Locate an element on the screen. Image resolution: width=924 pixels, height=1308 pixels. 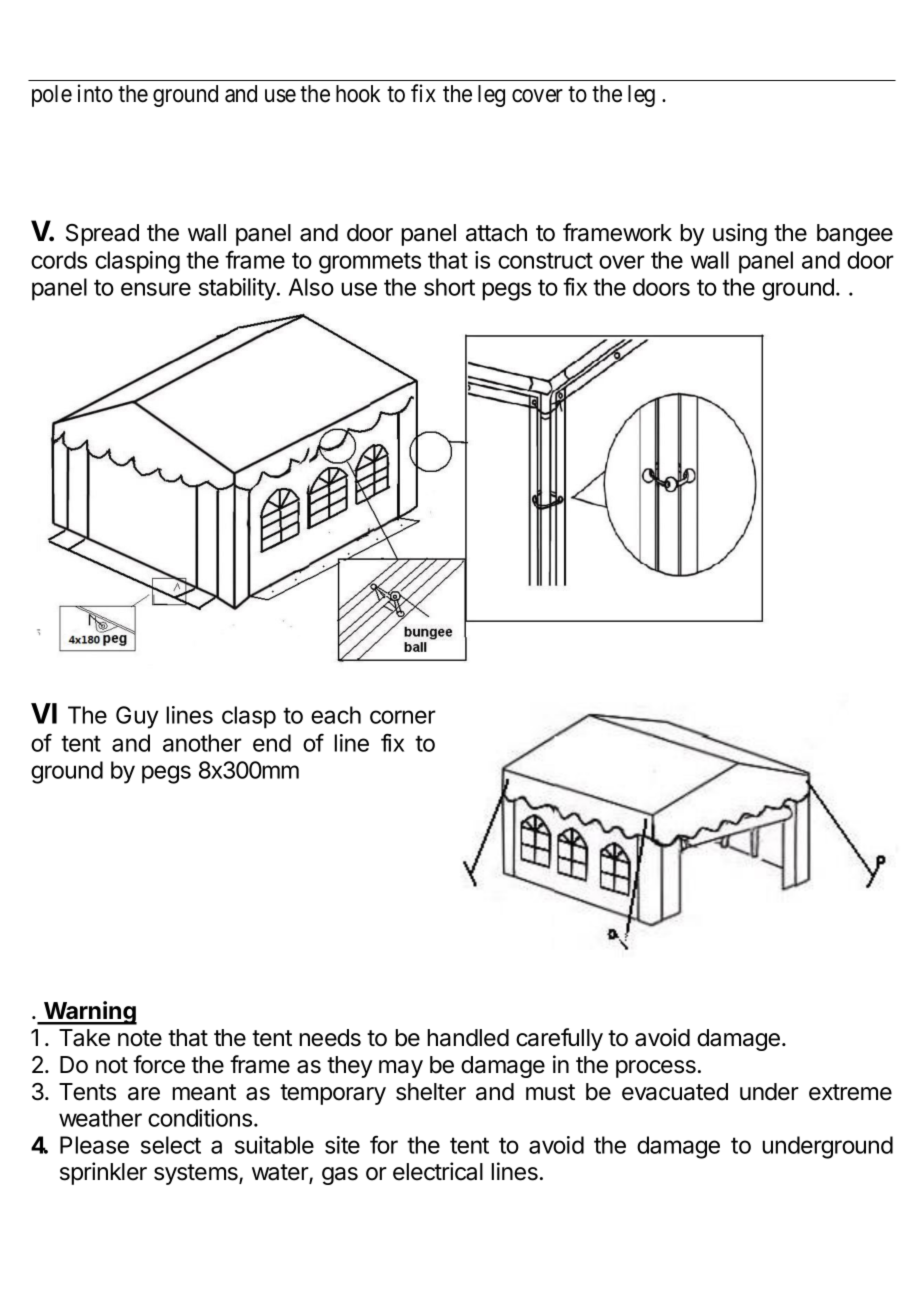
handled is located at coordinates (468, 1038).
